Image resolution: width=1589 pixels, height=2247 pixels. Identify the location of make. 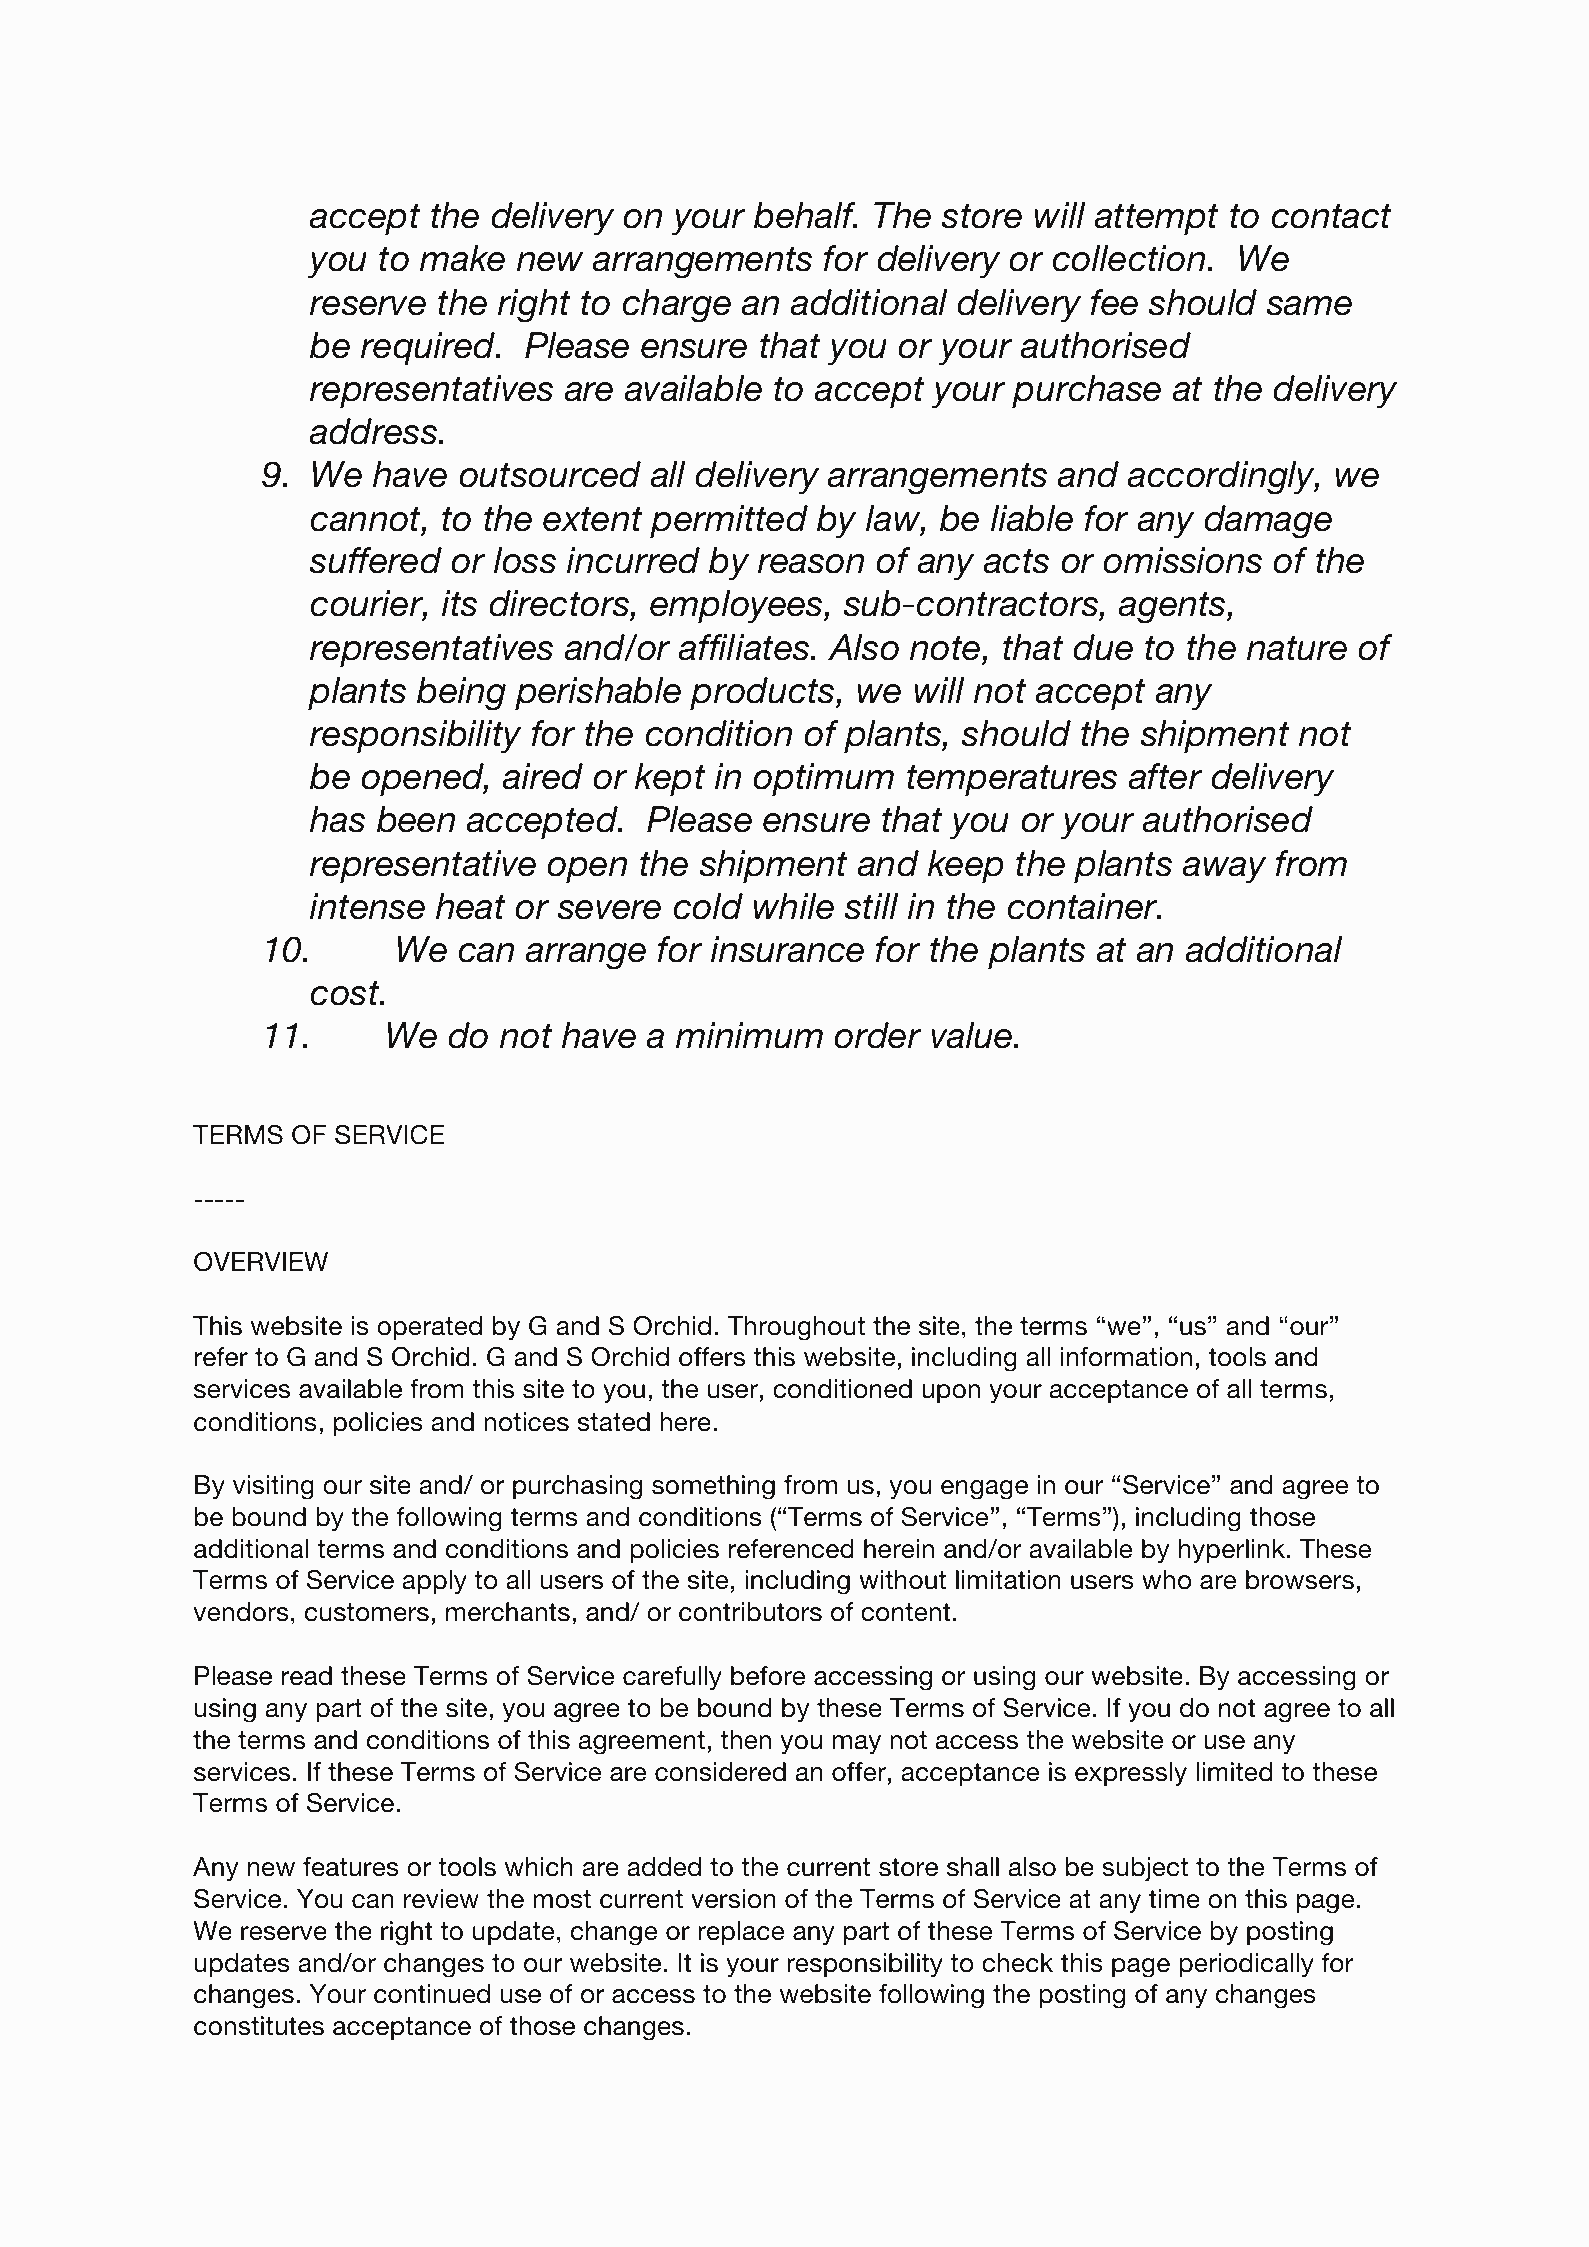
(462, 258).
